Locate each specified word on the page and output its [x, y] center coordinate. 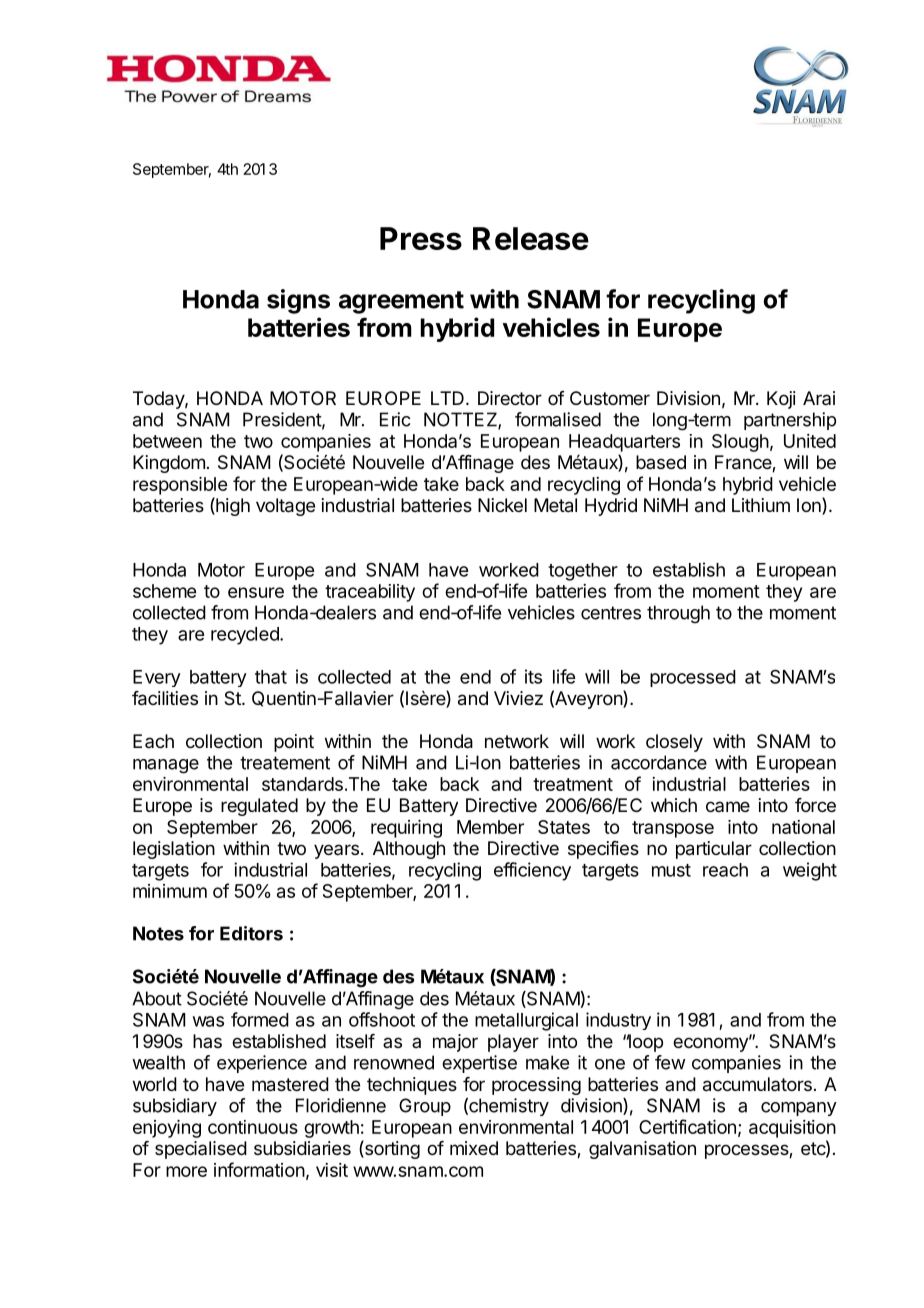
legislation [174, 850]
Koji [781, 400]
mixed [474, 1148]
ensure [256, 592]
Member [490, 827]
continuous [253, 1127]
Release [531, 238]
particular [714, 850]
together [583, 572]
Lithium [761, 505]
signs [298, 301]
